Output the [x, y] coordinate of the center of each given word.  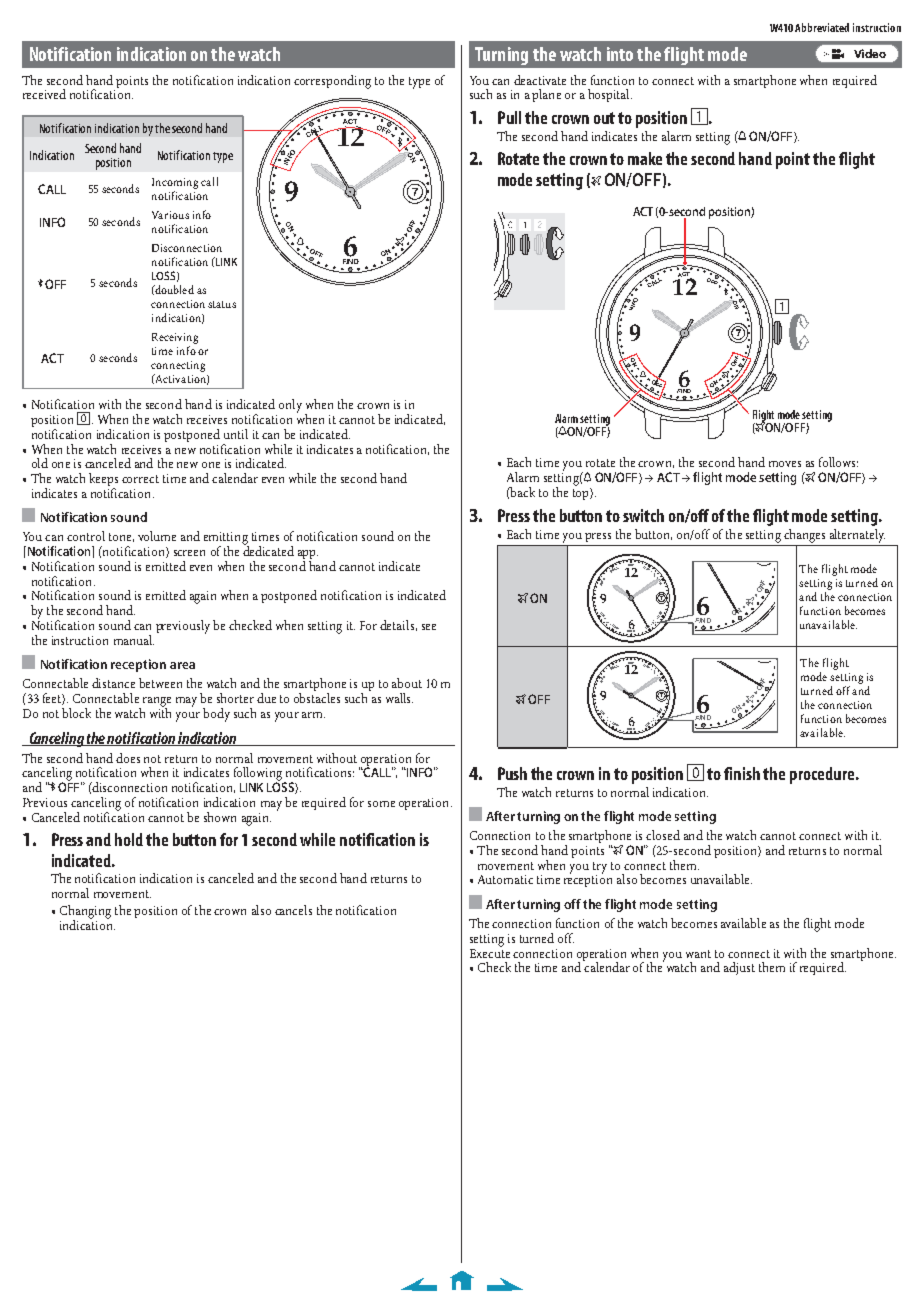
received [44, 94]
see [429, 627]
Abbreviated [822, 27]
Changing [85, 913]
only [290, 406]
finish [742, 773]
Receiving [175, 340]
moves [785, 464]
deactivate [540, 80]
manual [134, 640]
